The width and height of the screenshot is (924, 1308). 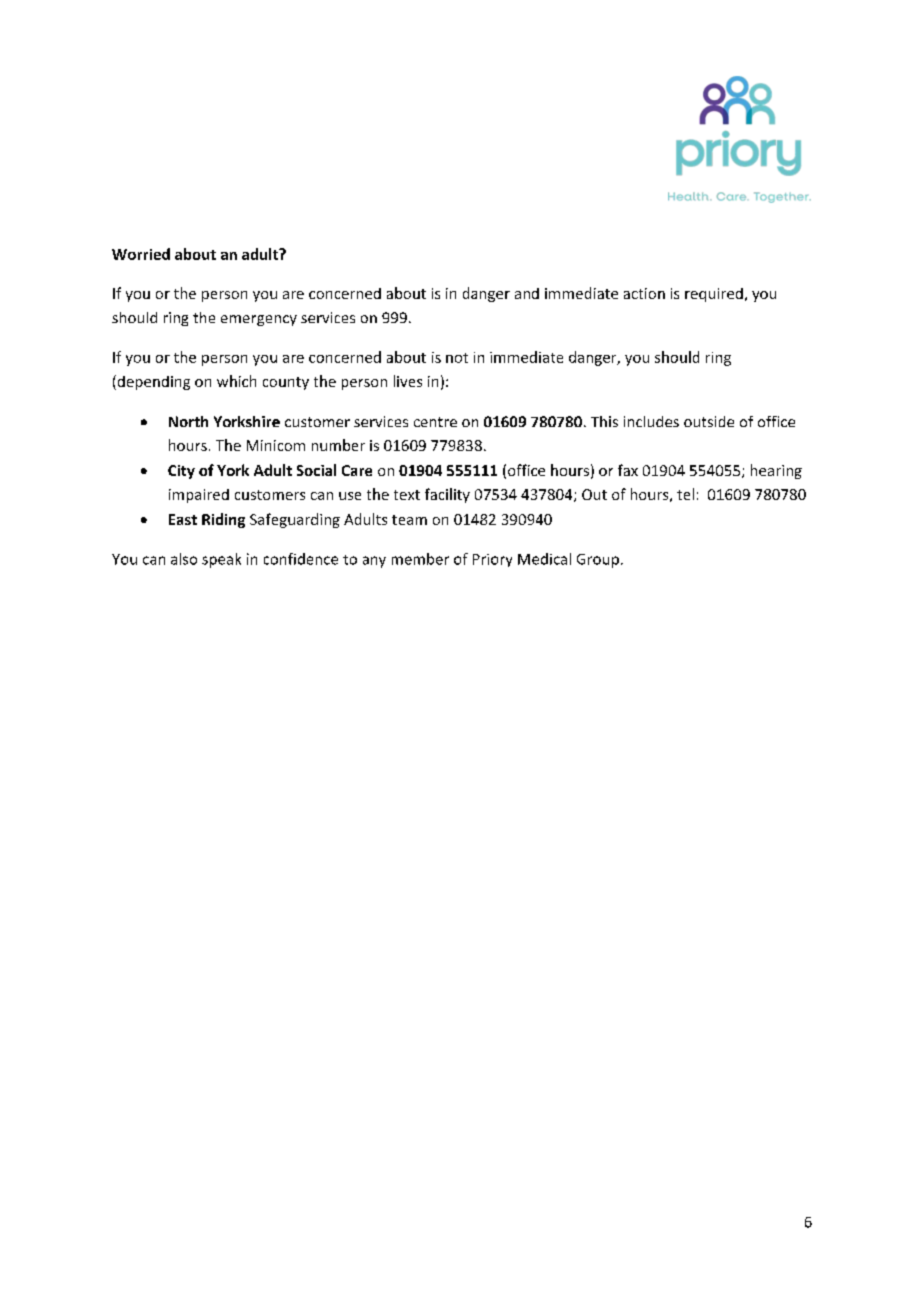 I want to click on centre, so click(x=435, y=422).
